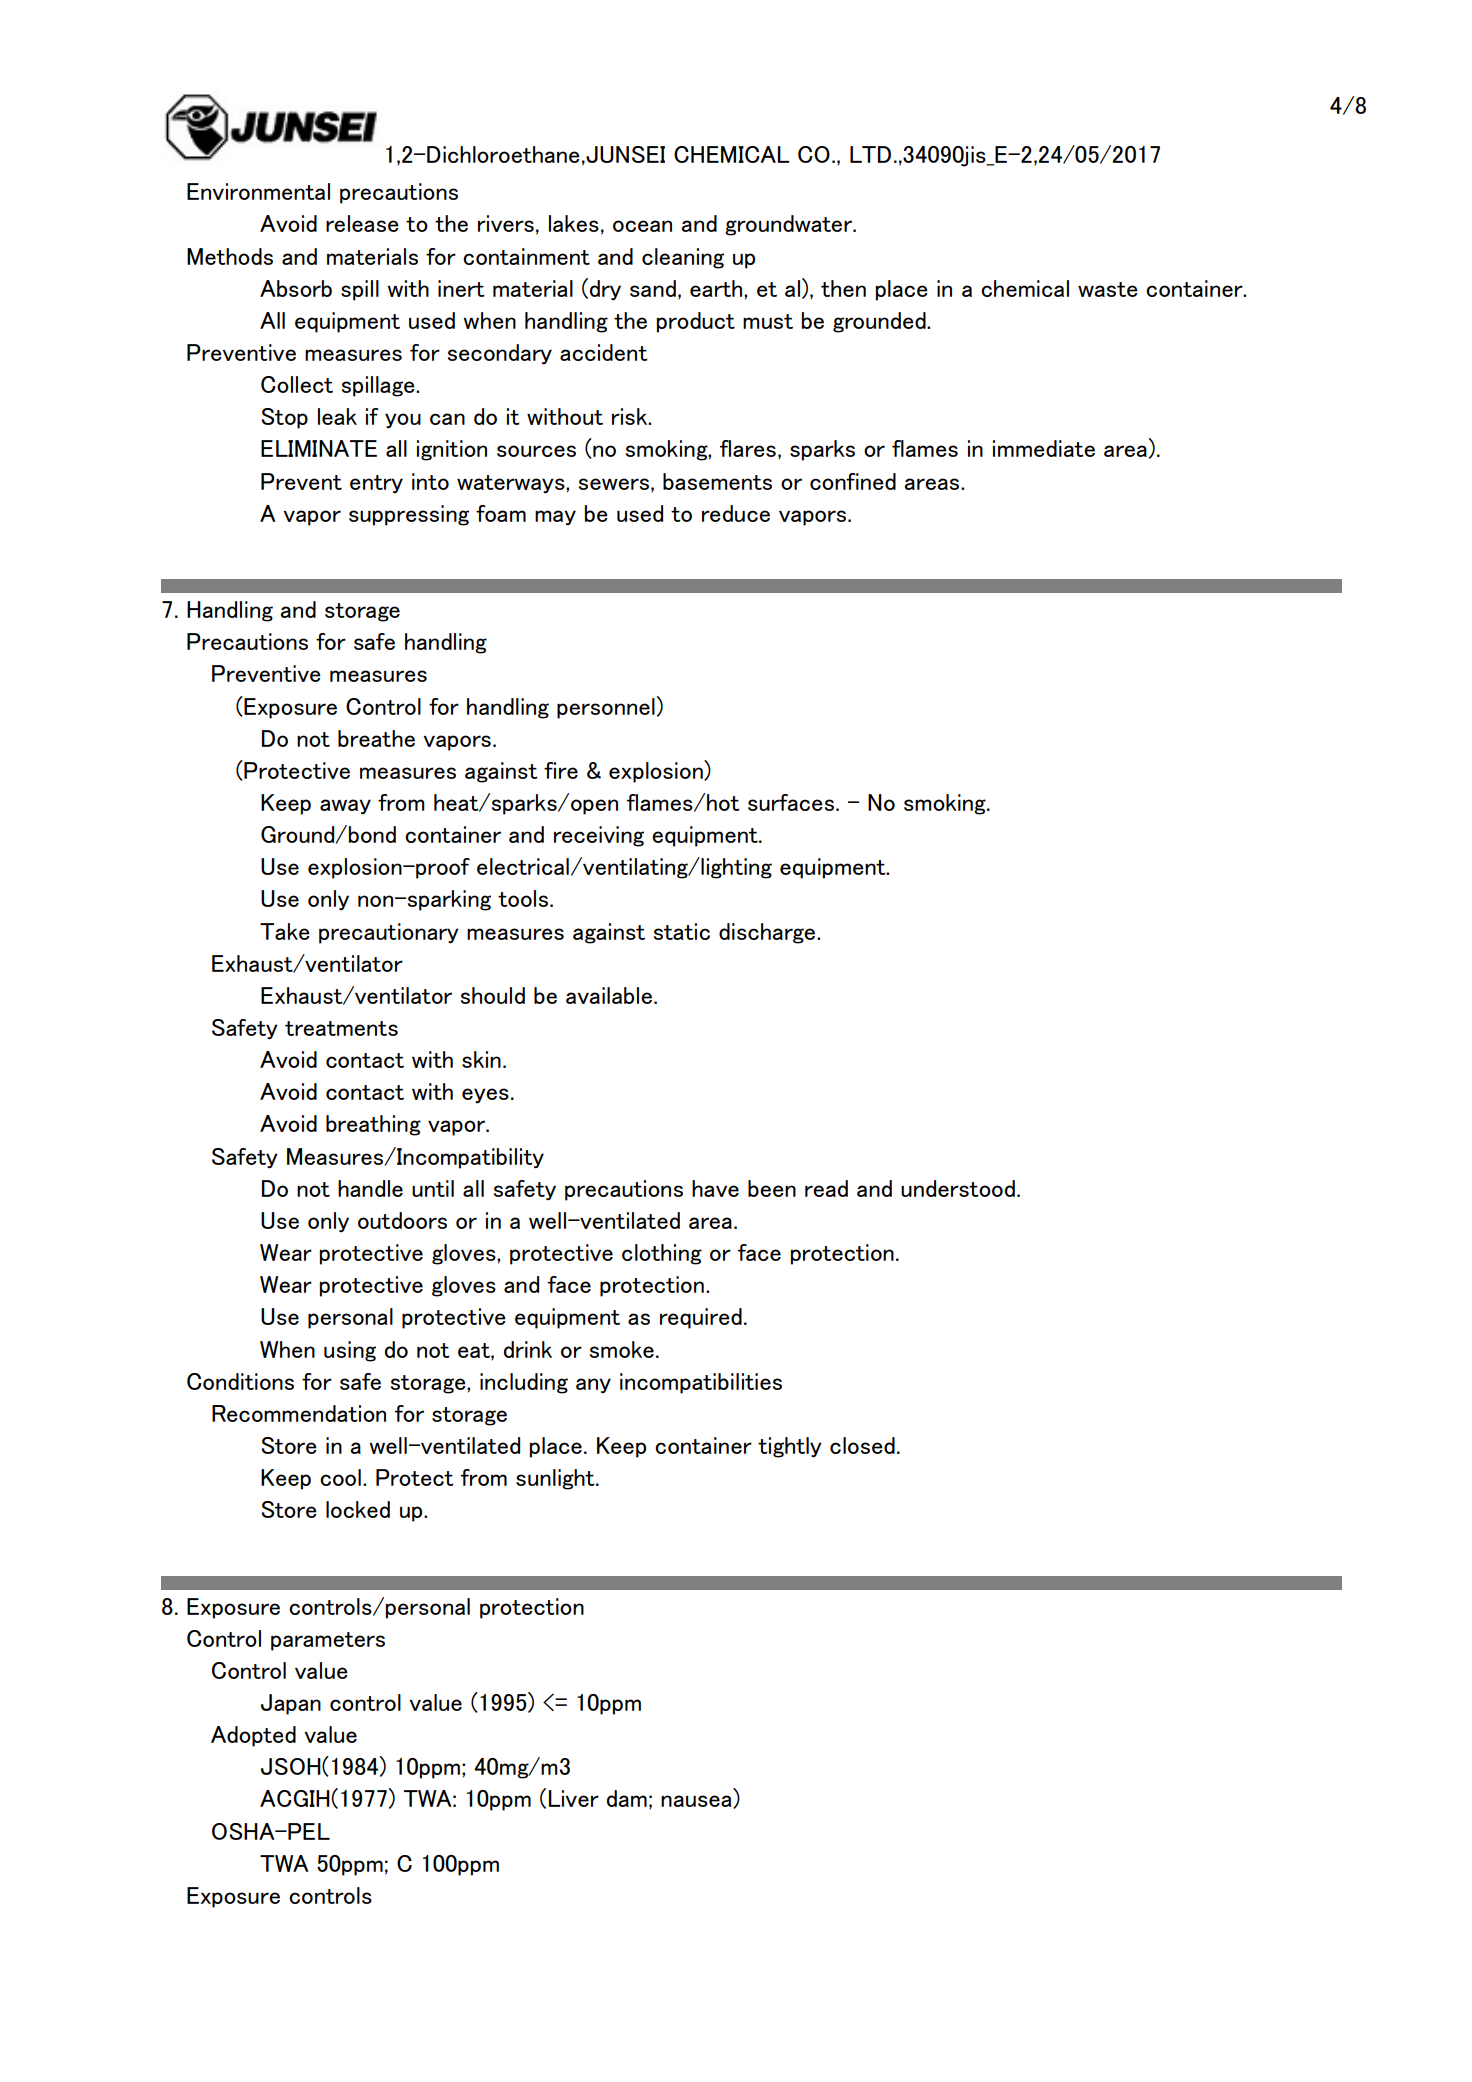 The image size is (1472, 2082). I want to click on suppressing, so click(409, 515).
